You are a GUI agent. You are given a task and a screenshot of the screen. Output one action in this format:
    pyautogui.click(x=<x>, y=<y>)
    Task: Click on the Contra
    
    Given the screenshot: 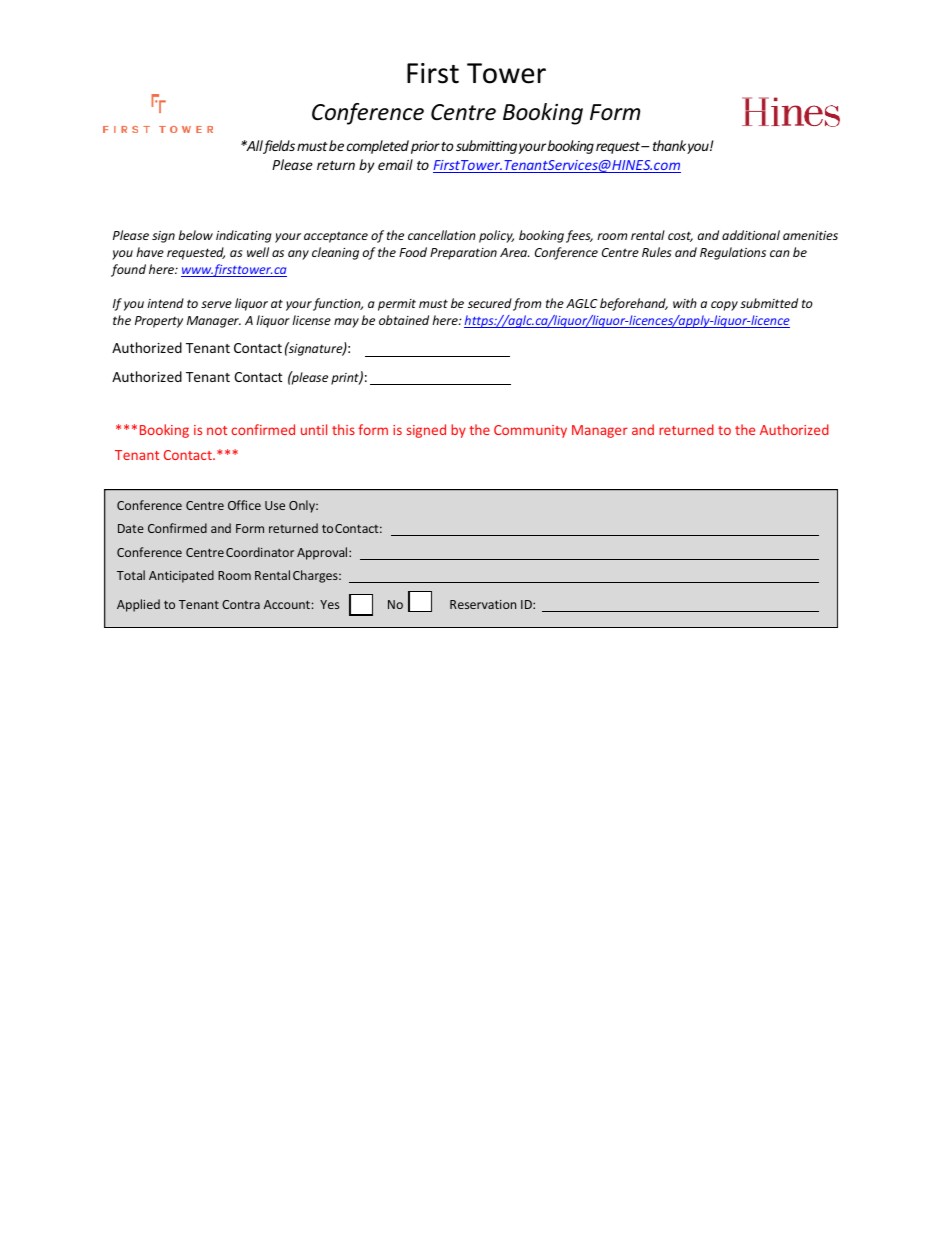 What is the action you would take?
    pyautogui.click(x=241, y=604)
